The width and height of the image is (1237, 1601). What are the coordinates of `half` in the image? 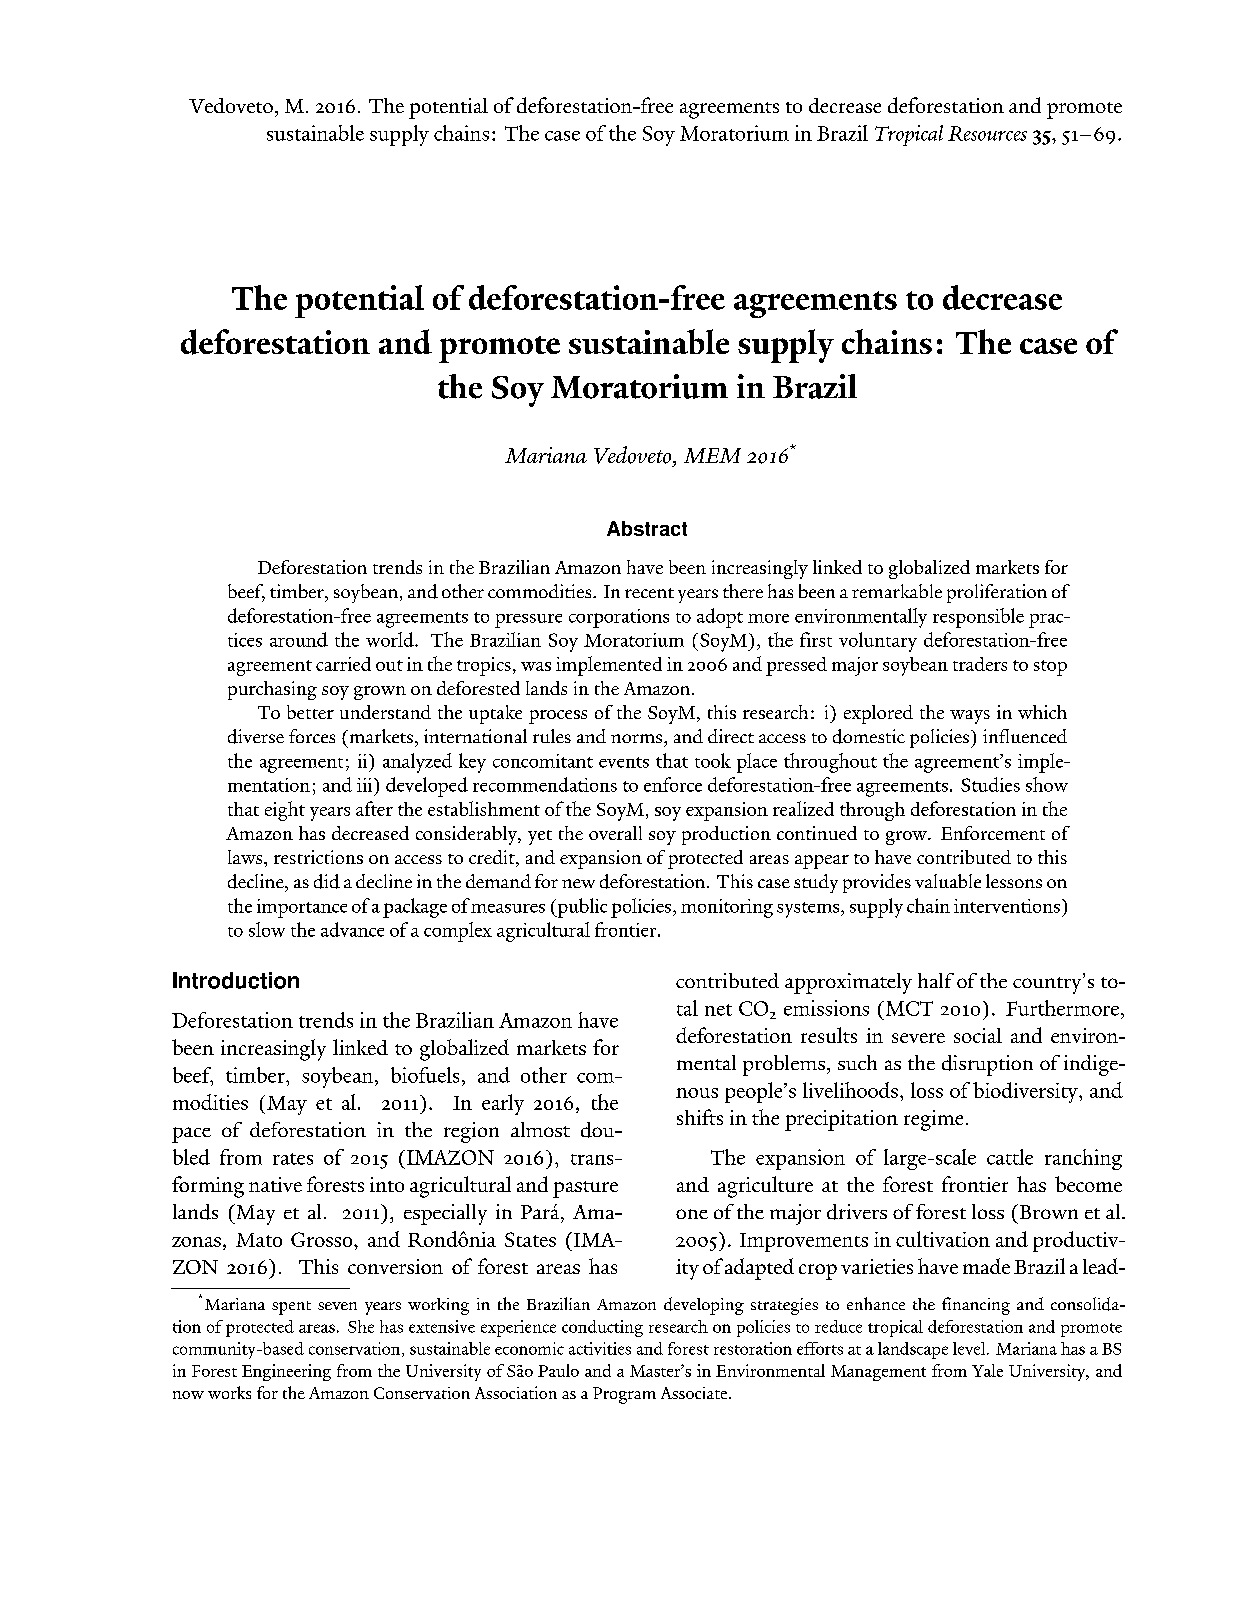 It's located at (936, 980).
